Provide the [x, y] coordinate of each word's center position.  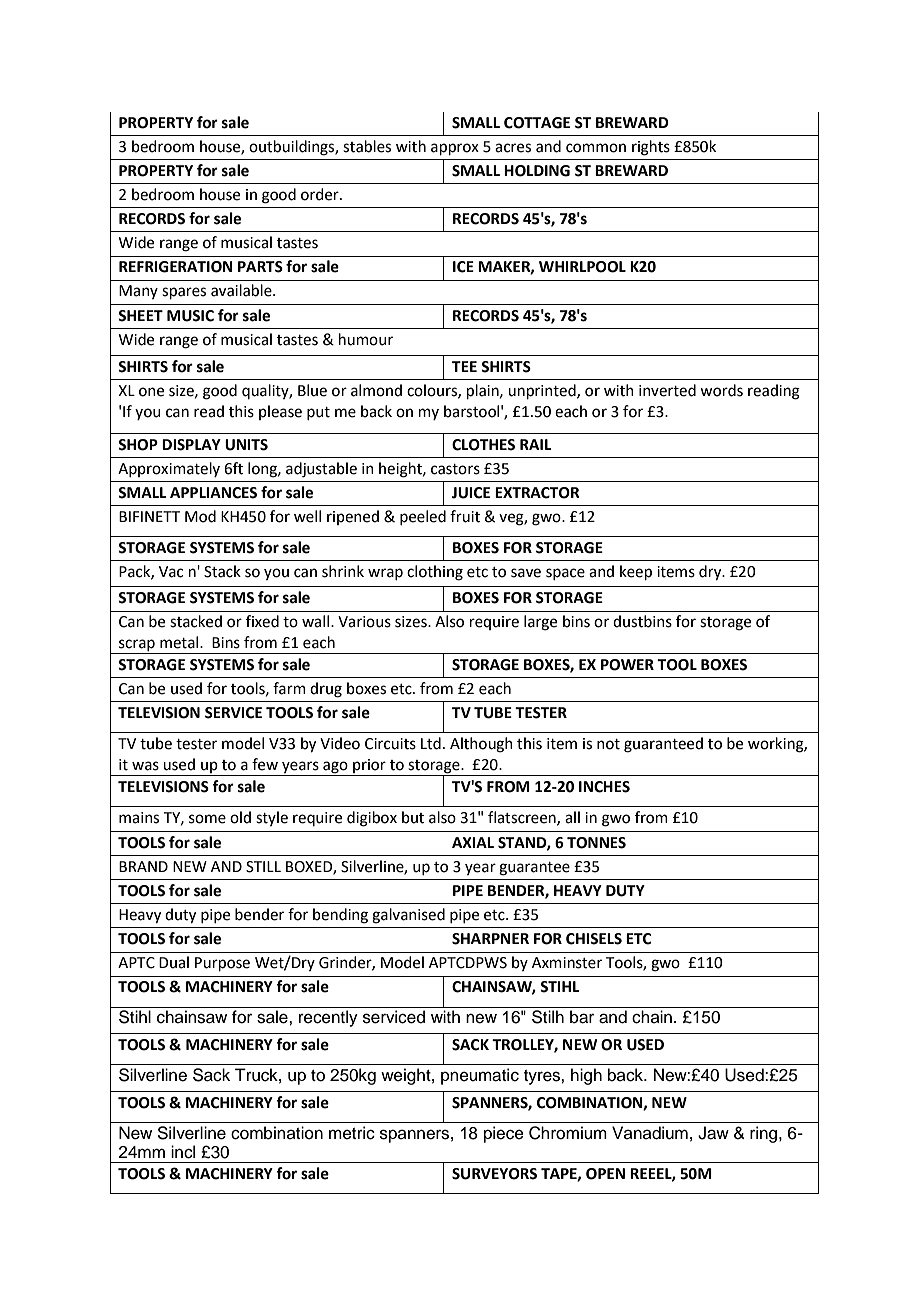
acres [513, 148]
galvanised [408, 916]
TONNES [596, 843]
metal [180, 642]
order [321, 194]
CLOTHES [483, 445]
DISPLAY [191, 445]
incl [183, 1152]
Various [364, 622]
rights [651, 148]
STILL [263, 867]
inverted [667, 390]
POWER [627, 665]
